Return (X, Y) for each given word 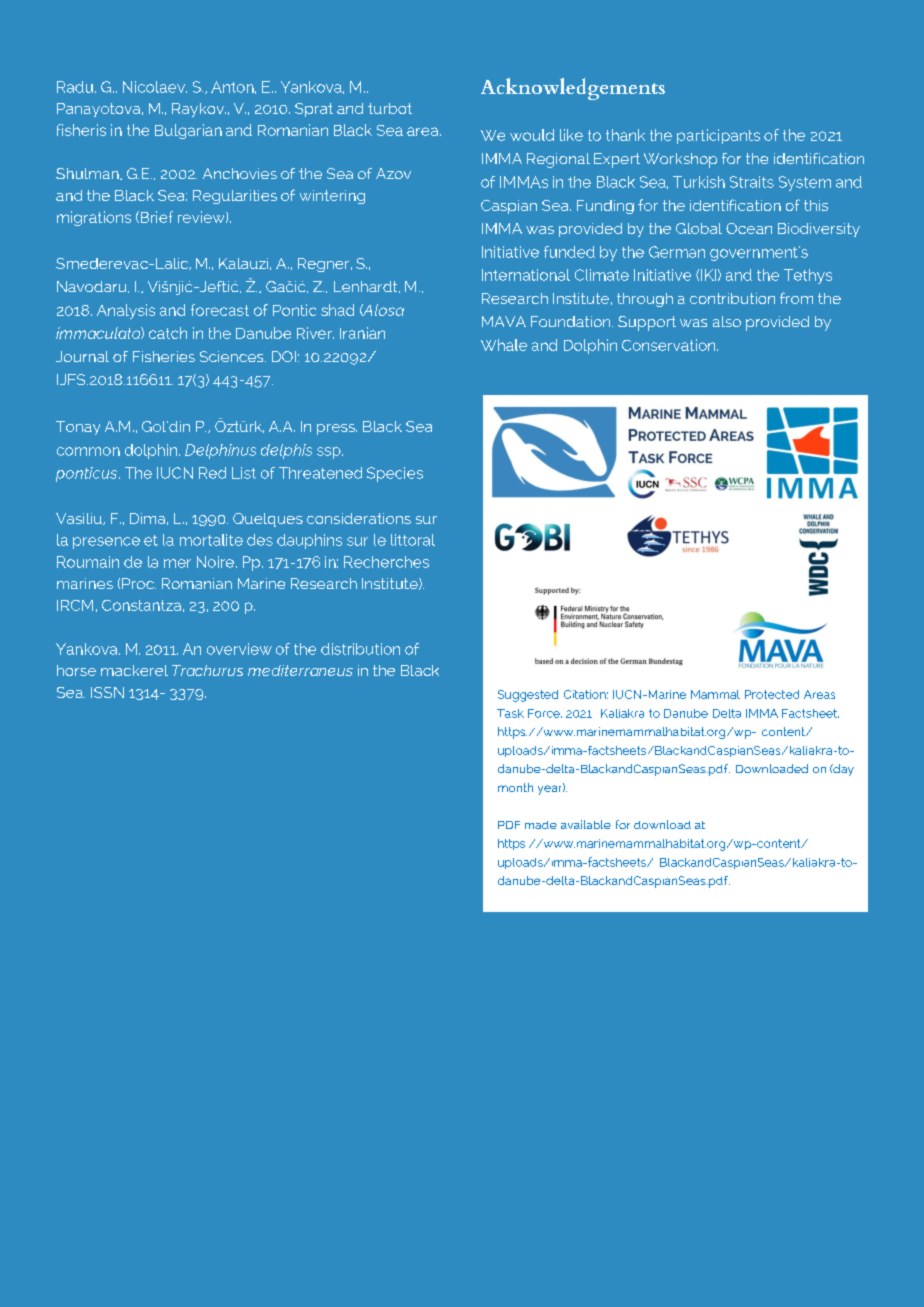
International (526, 275)
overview (239, 649)
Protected (772, 694)
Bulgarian (188, 131)
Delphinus (220, 451)
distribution (360, 649)
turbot (390, 108)
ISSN (107, 692)
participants (718, 136)
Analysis (126, 311)
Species (395, 474)
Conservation (670, 345)
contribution (732, 298)
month (515, 787)
